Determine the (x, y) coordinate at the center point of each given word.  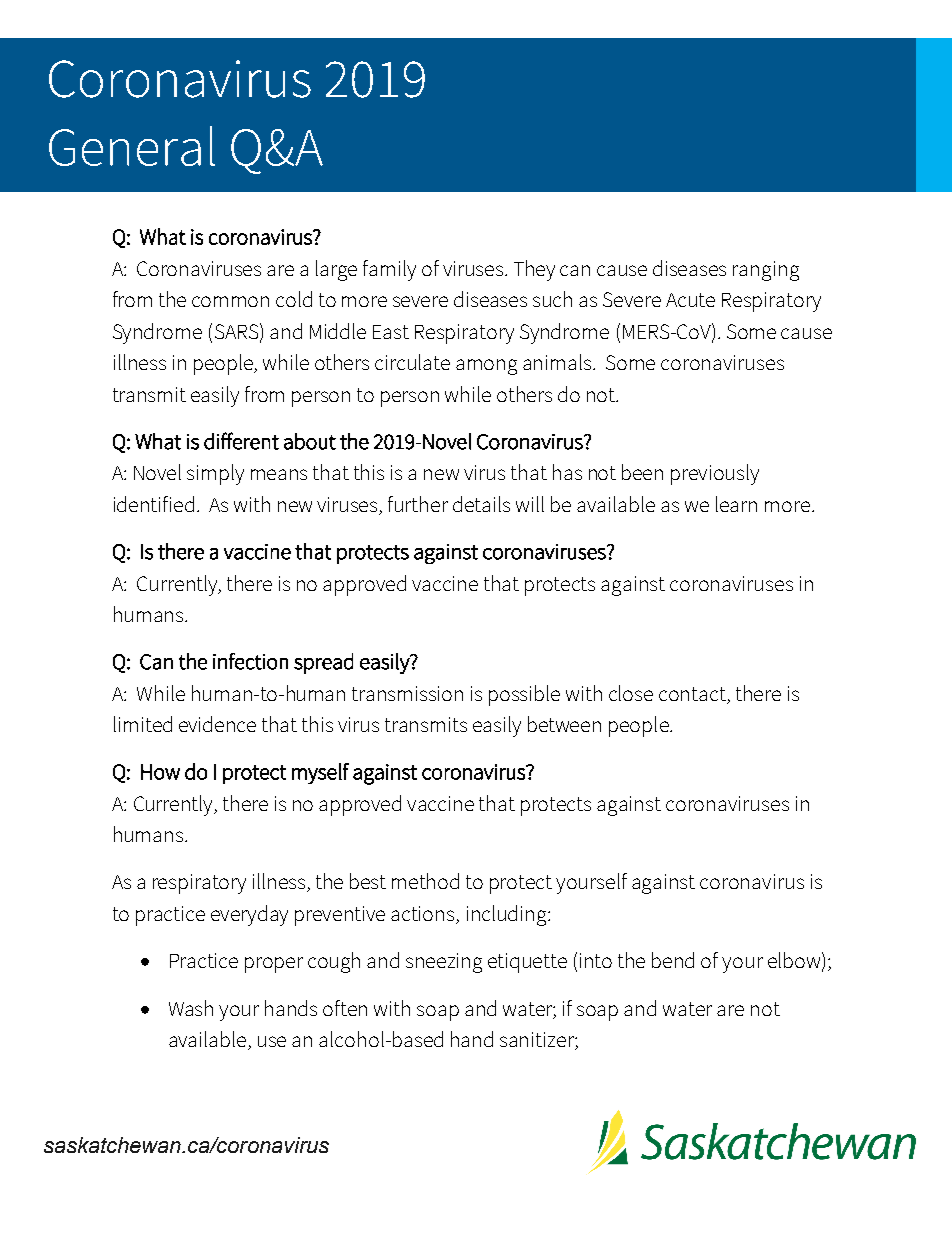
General (132, 146)
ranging (766, 271)
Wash (191, 1008)
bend (673, 960)
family (389, 270)
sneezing (444, 963)
